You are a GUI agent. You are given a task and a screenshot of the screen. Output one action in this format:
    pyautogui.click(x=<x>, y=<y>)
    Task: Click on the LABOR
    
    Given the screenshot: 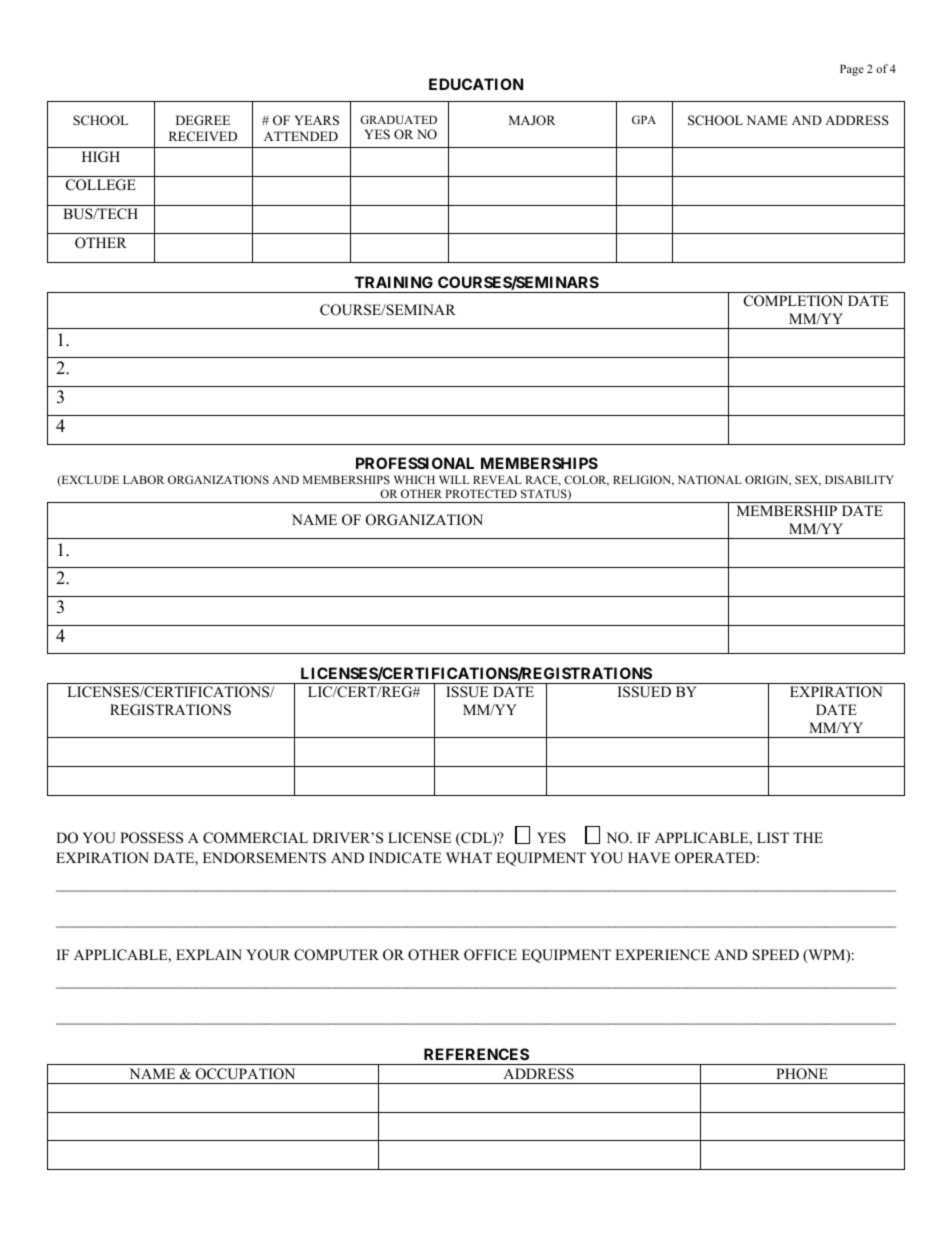 What is the action you would take?
    pyautogui.click(x=143, y=479)
